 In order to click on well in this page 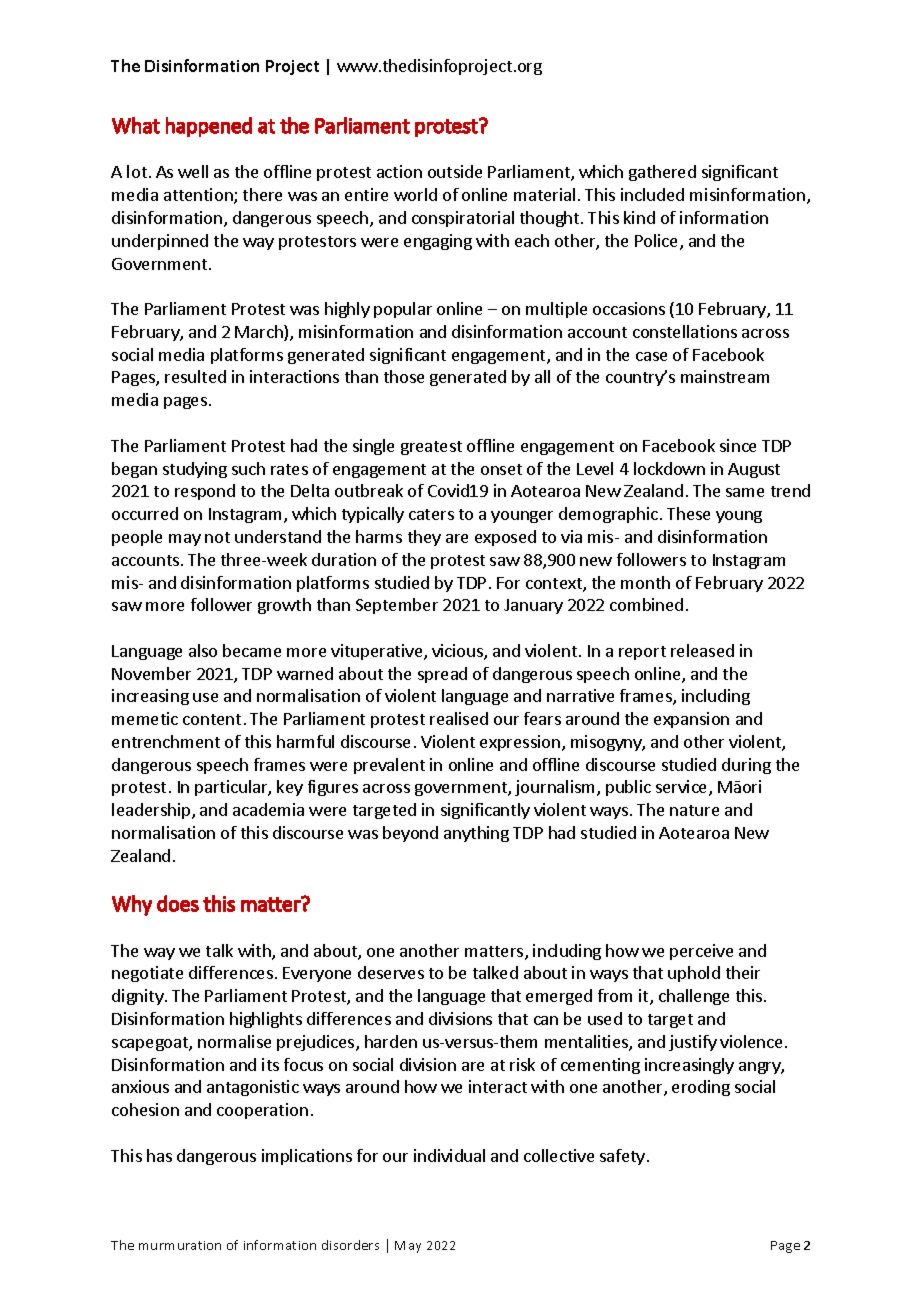, I will do `click(193, 171)`.
